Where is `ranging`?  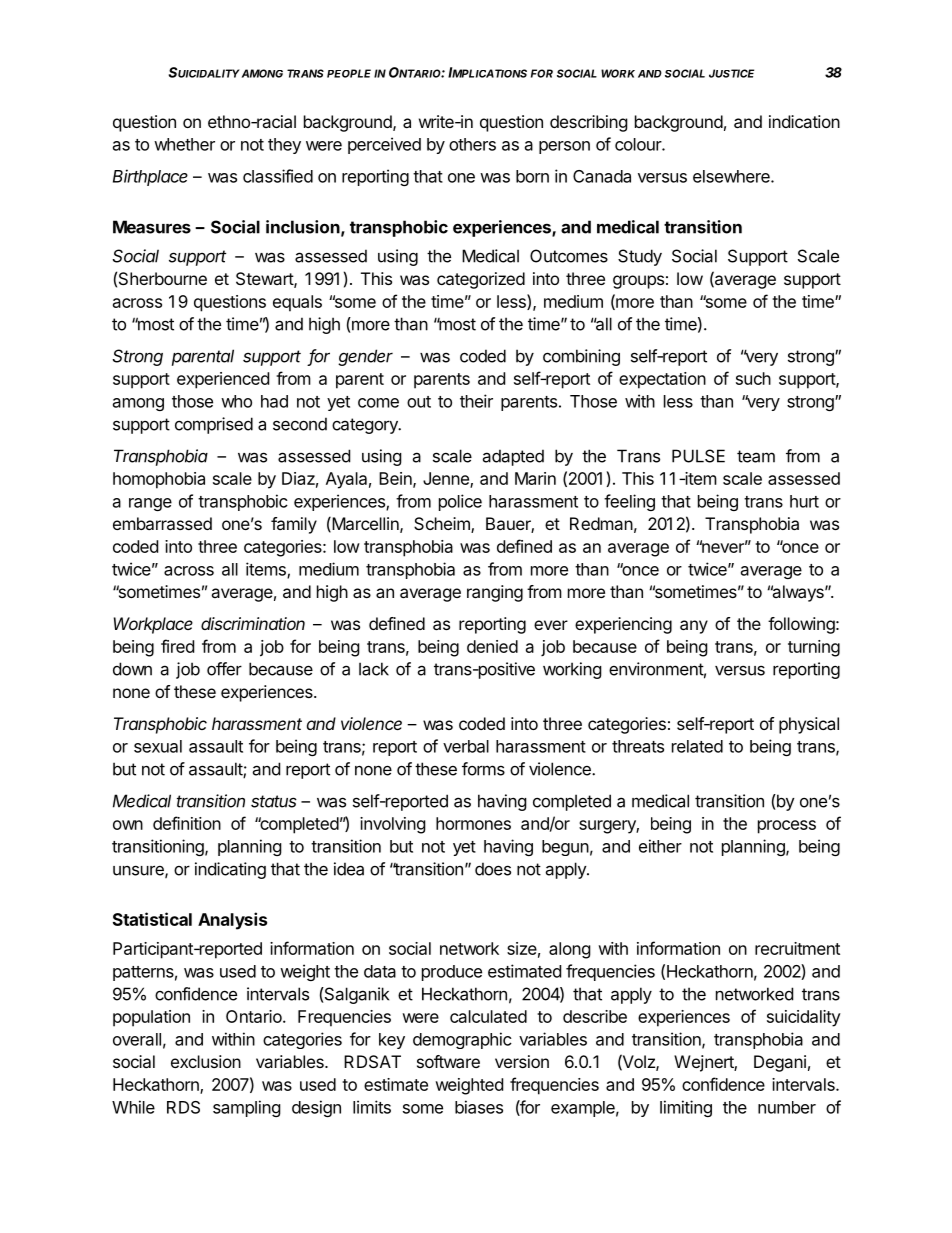
ranging is located at coordinates (495, 593).
